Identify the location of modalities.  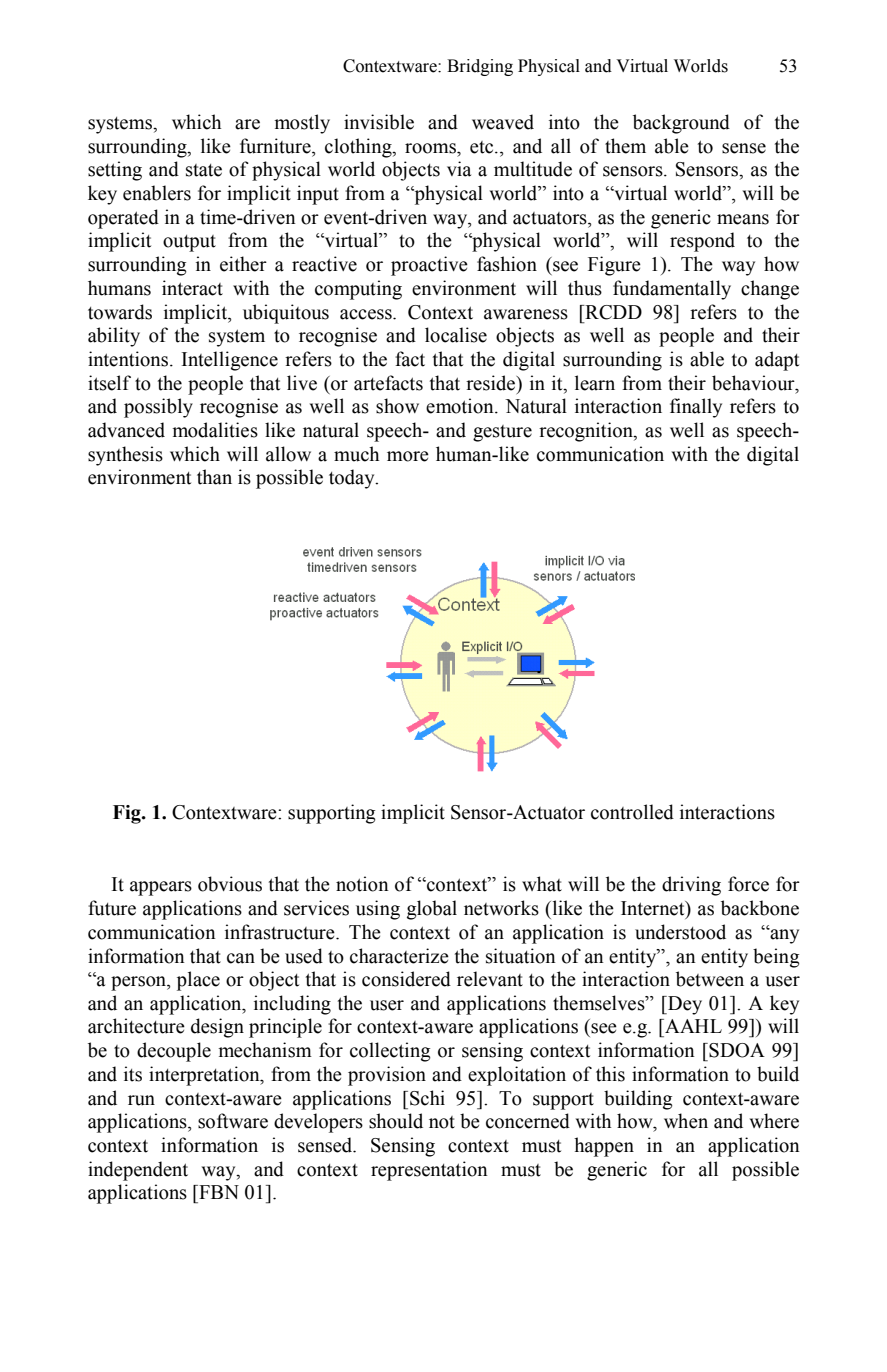
(215, 430).
